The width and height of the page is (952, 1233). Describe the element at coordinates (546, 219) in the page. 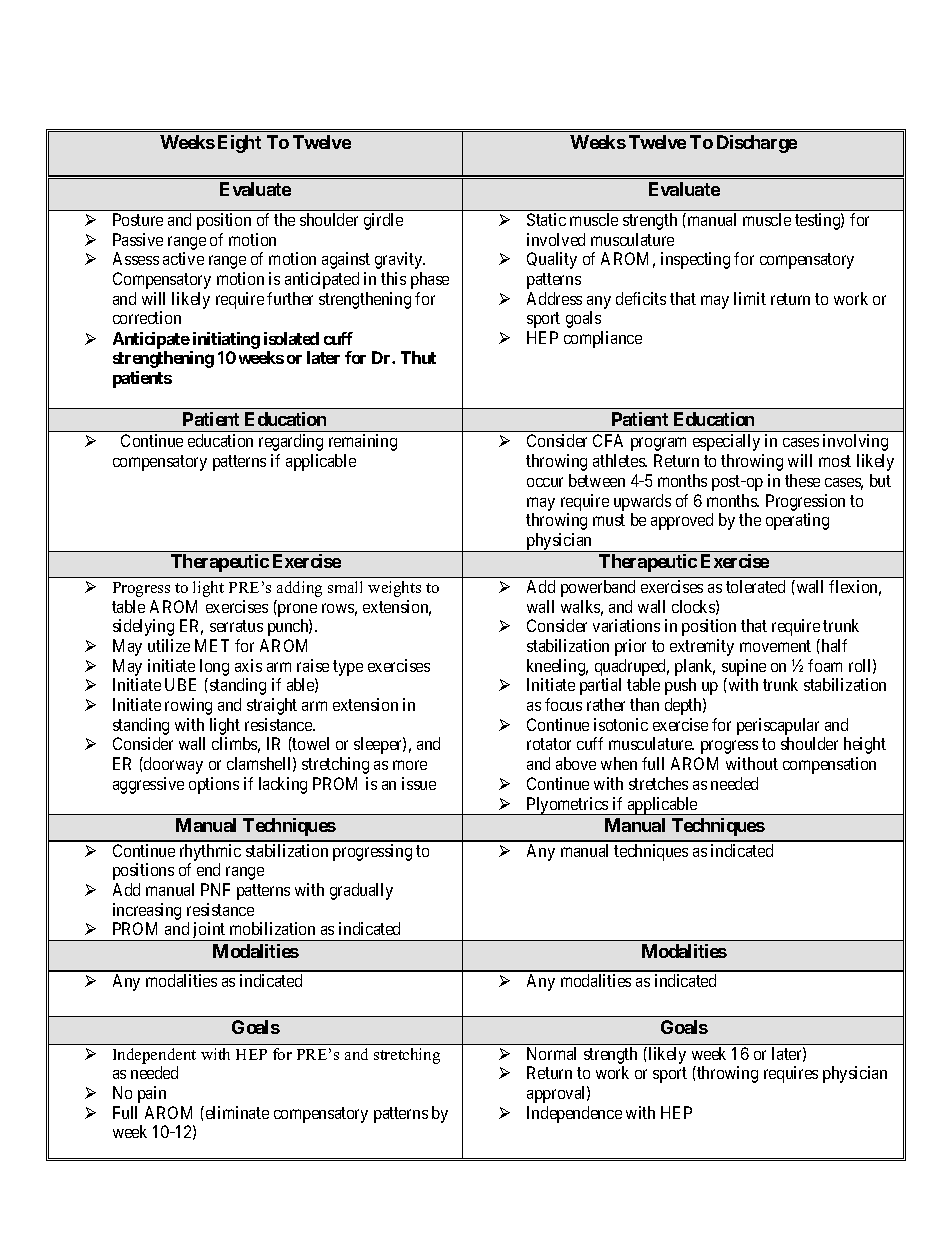

I see `Static` at that location.
